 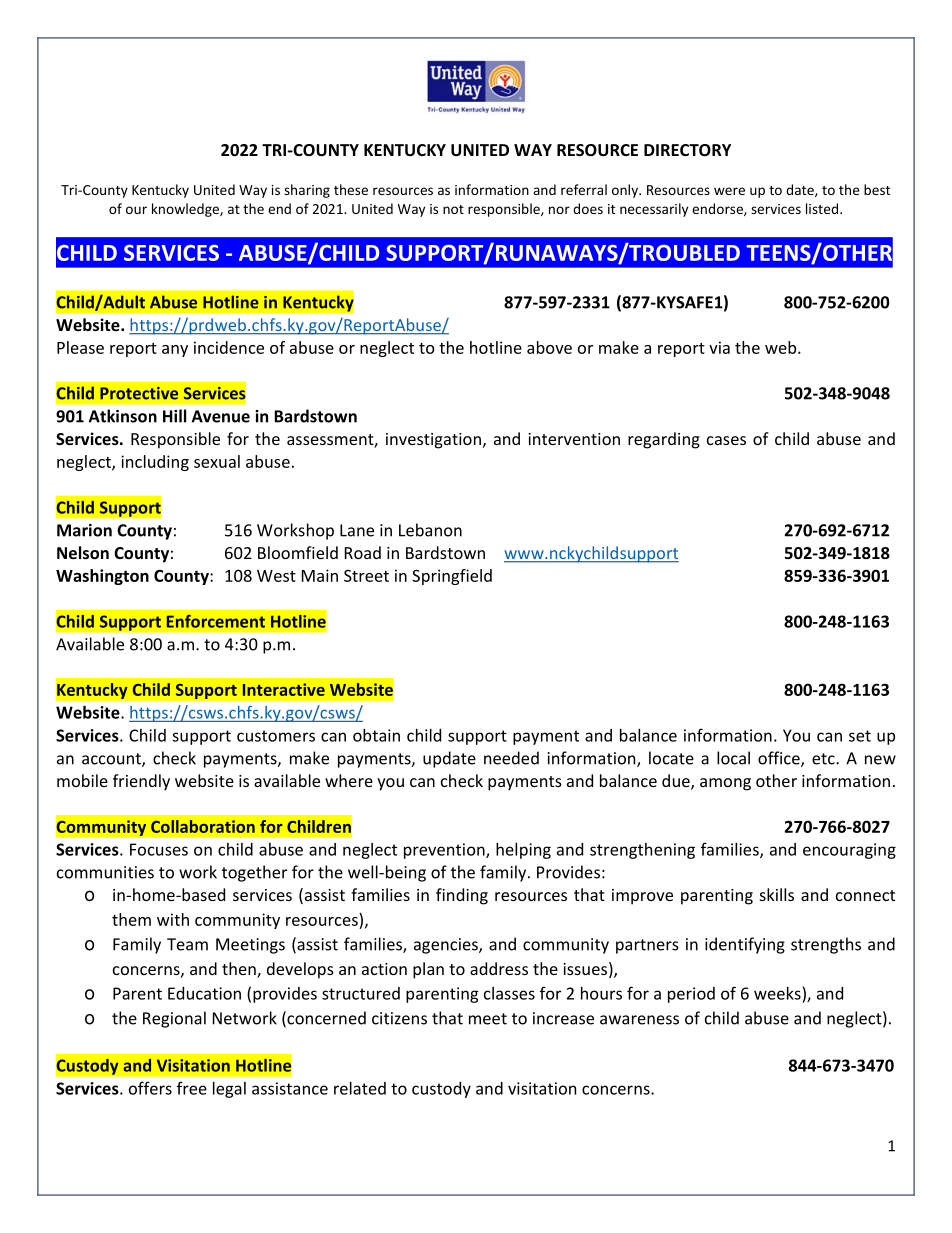 I want to click on citizens, so click(x=399, y=1018).
